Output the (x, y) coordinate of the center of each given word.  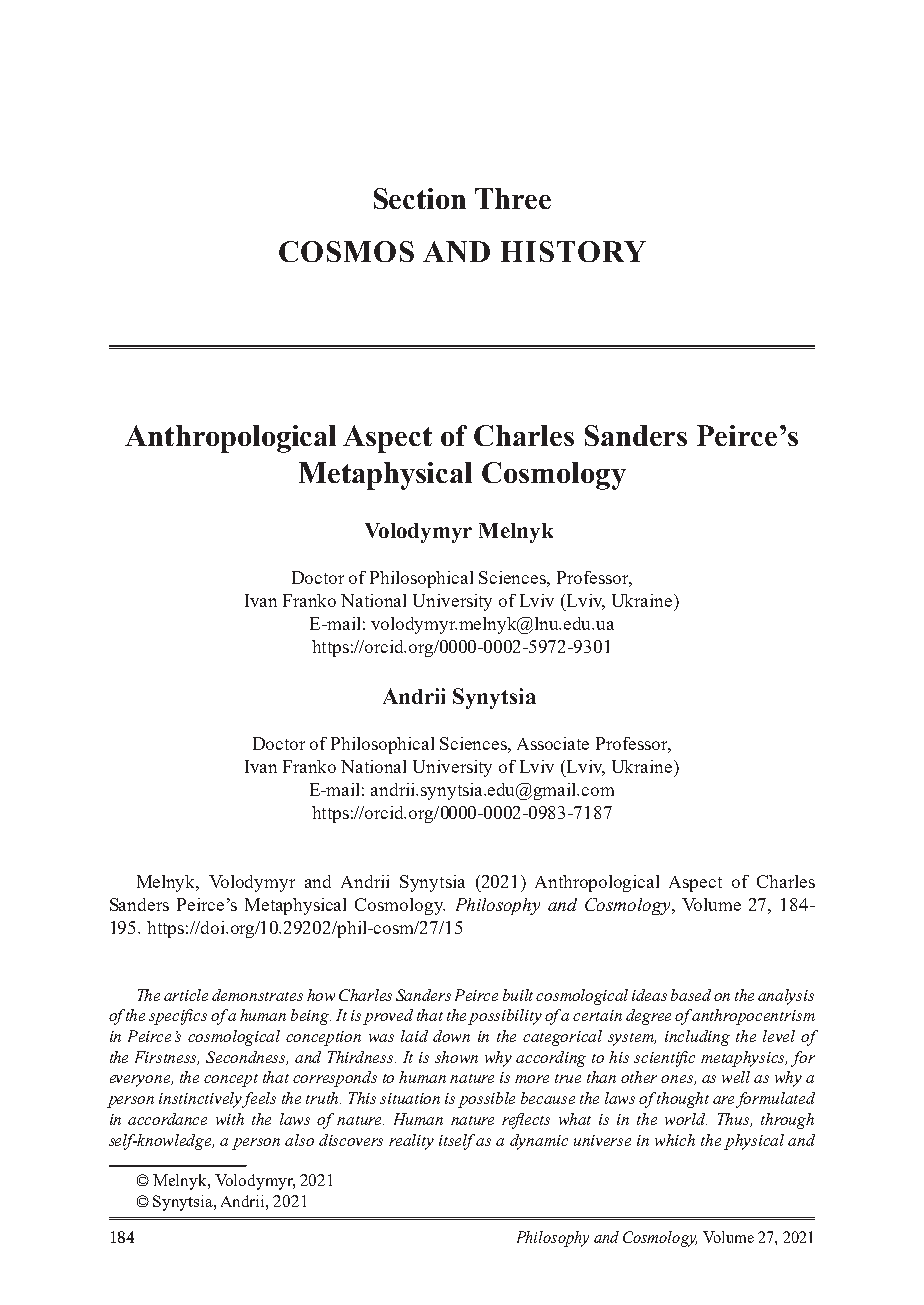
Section (420, 198)
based (691, 995)
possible (486, 1100)
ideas (649, 995)
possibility (505, 1017)
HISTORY (573, 251)
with (230, 1119)
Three (513, 198)
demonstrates (257, 995)
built (520, 995)
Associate (553, 743)
